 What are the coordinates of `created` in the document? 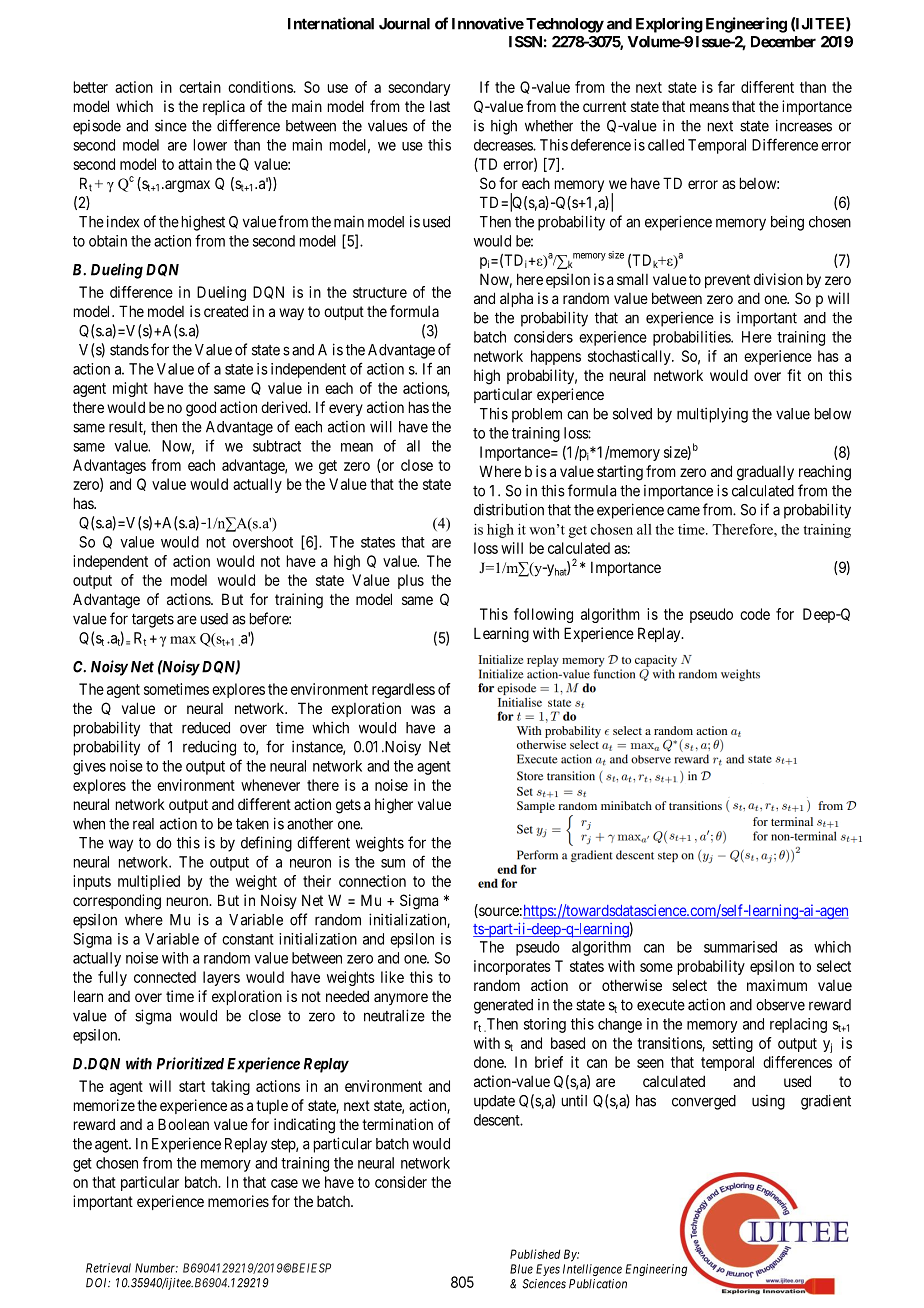 It's located at (226, 311).
